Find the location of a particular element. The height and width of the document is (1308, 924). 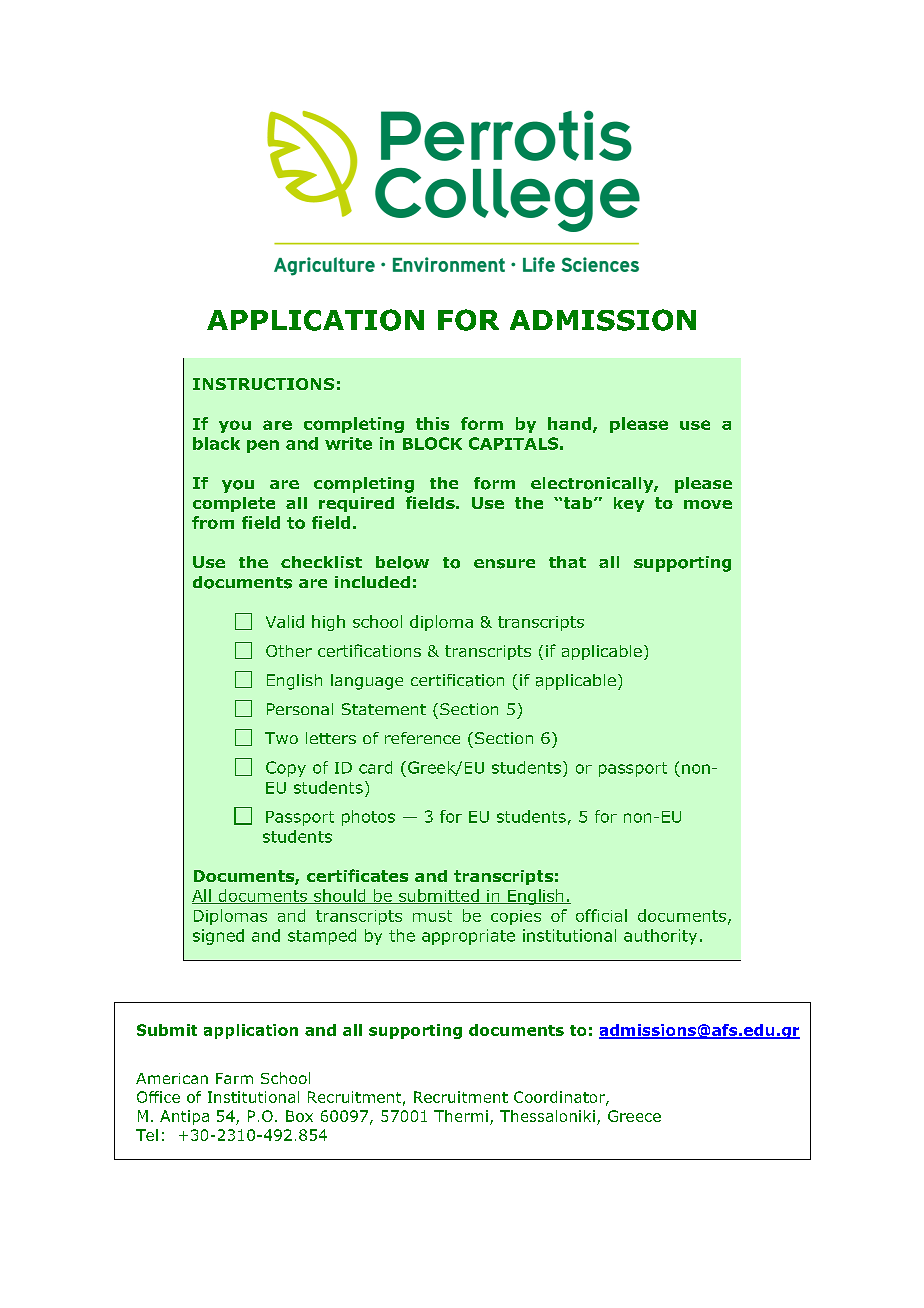

Personal is located at coordinates (300, 709).
